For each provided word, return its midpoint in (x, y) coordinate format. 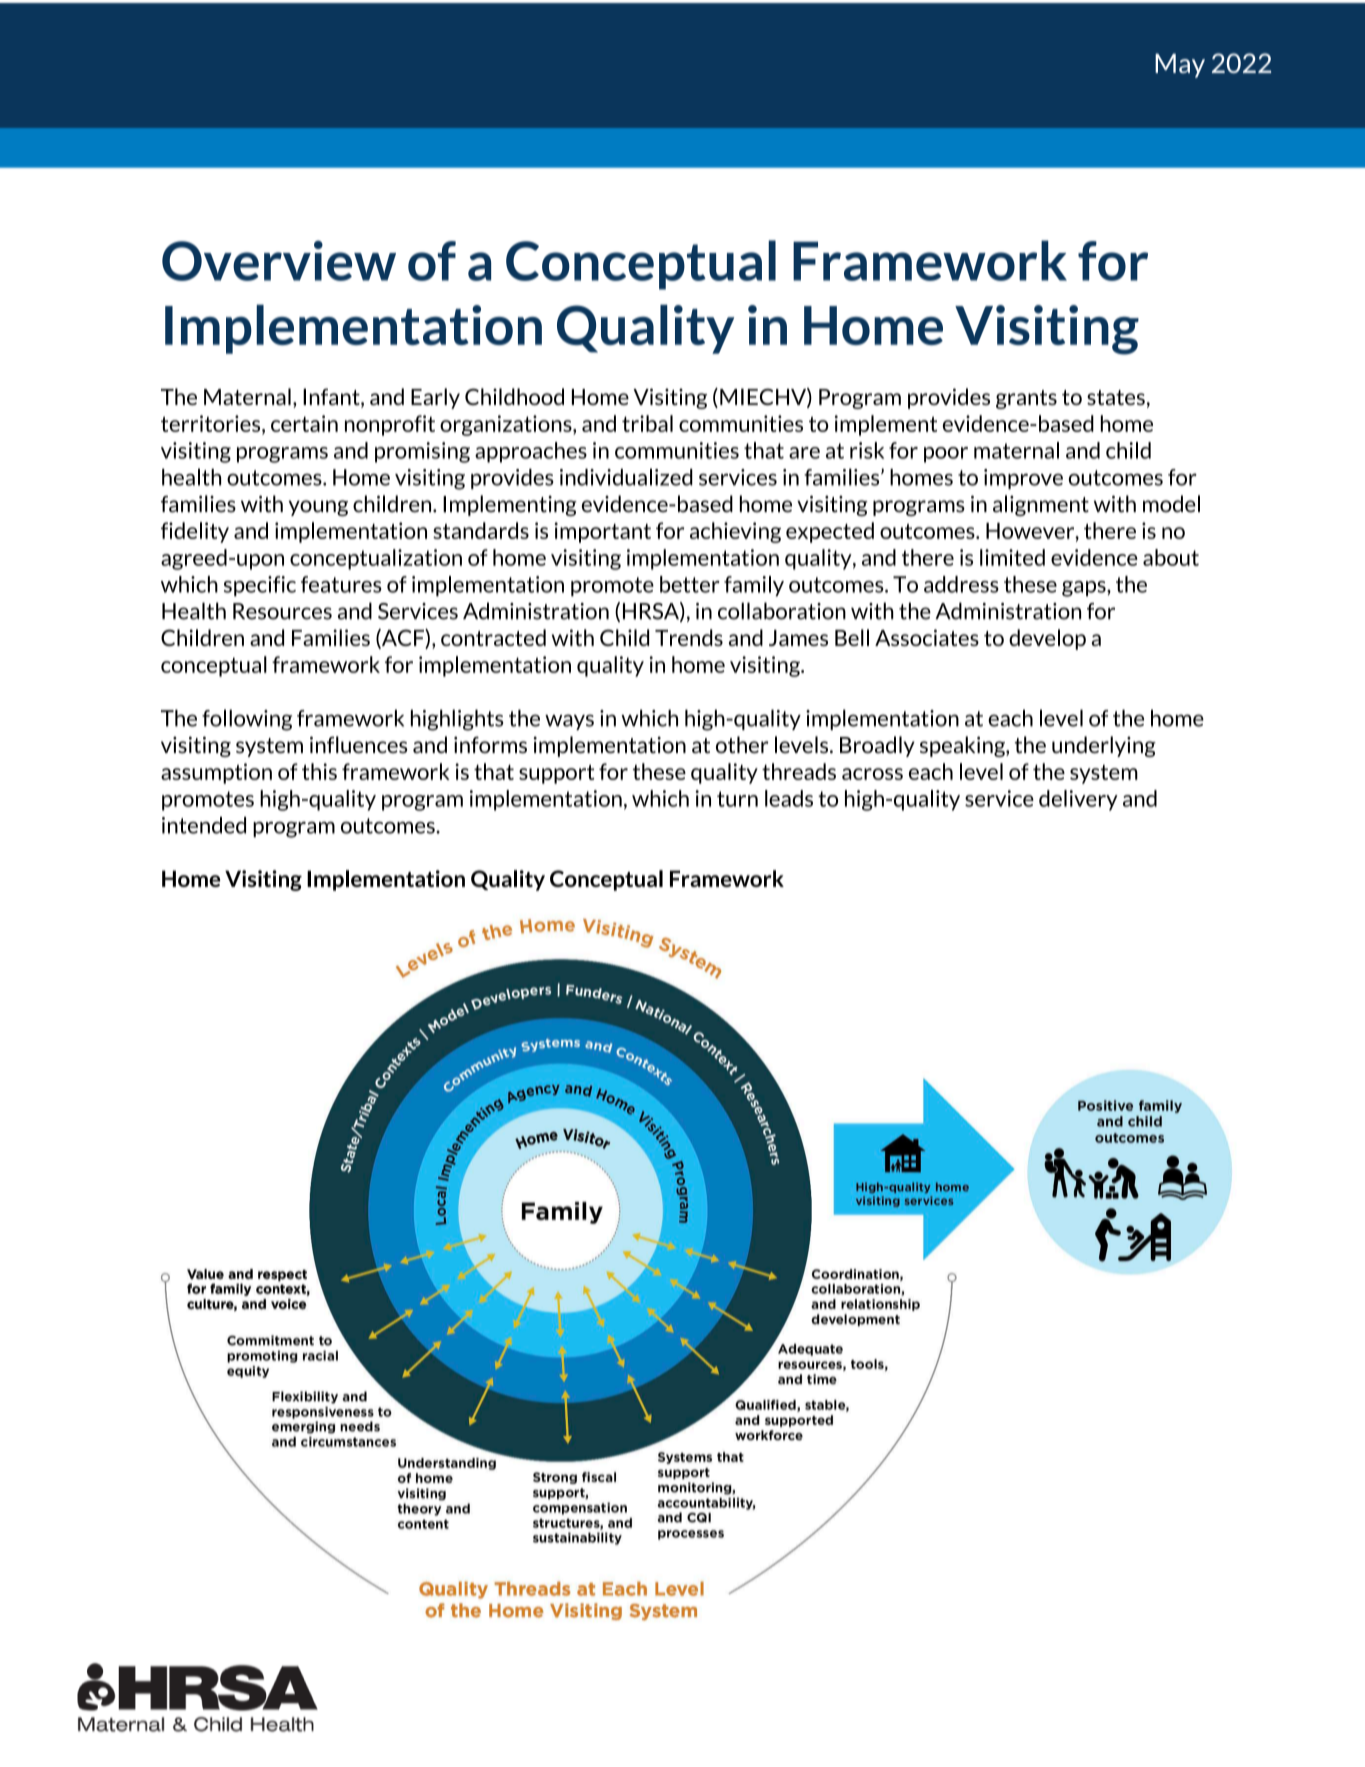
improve (1023, 479)
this (319, 771)
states (1116, 397)
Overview (279, 260)
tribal (647, 423)
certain (304, 423)
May (1180, 66)
